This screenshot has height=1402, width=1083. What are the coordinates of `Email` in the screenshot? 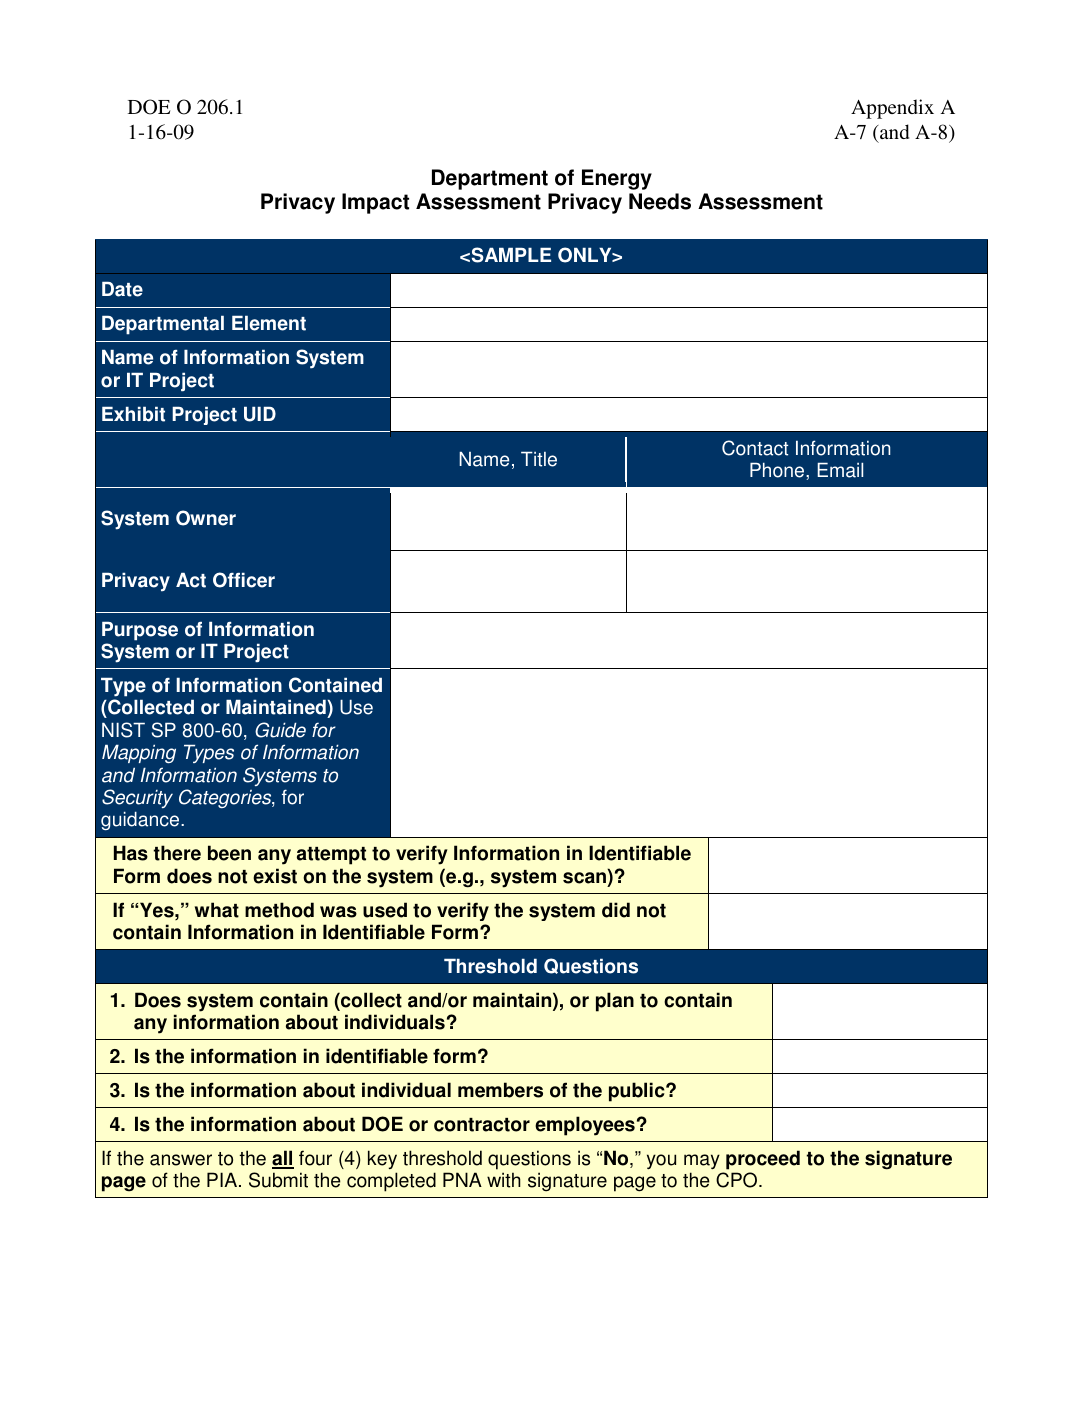 It's located at (840, 470).
